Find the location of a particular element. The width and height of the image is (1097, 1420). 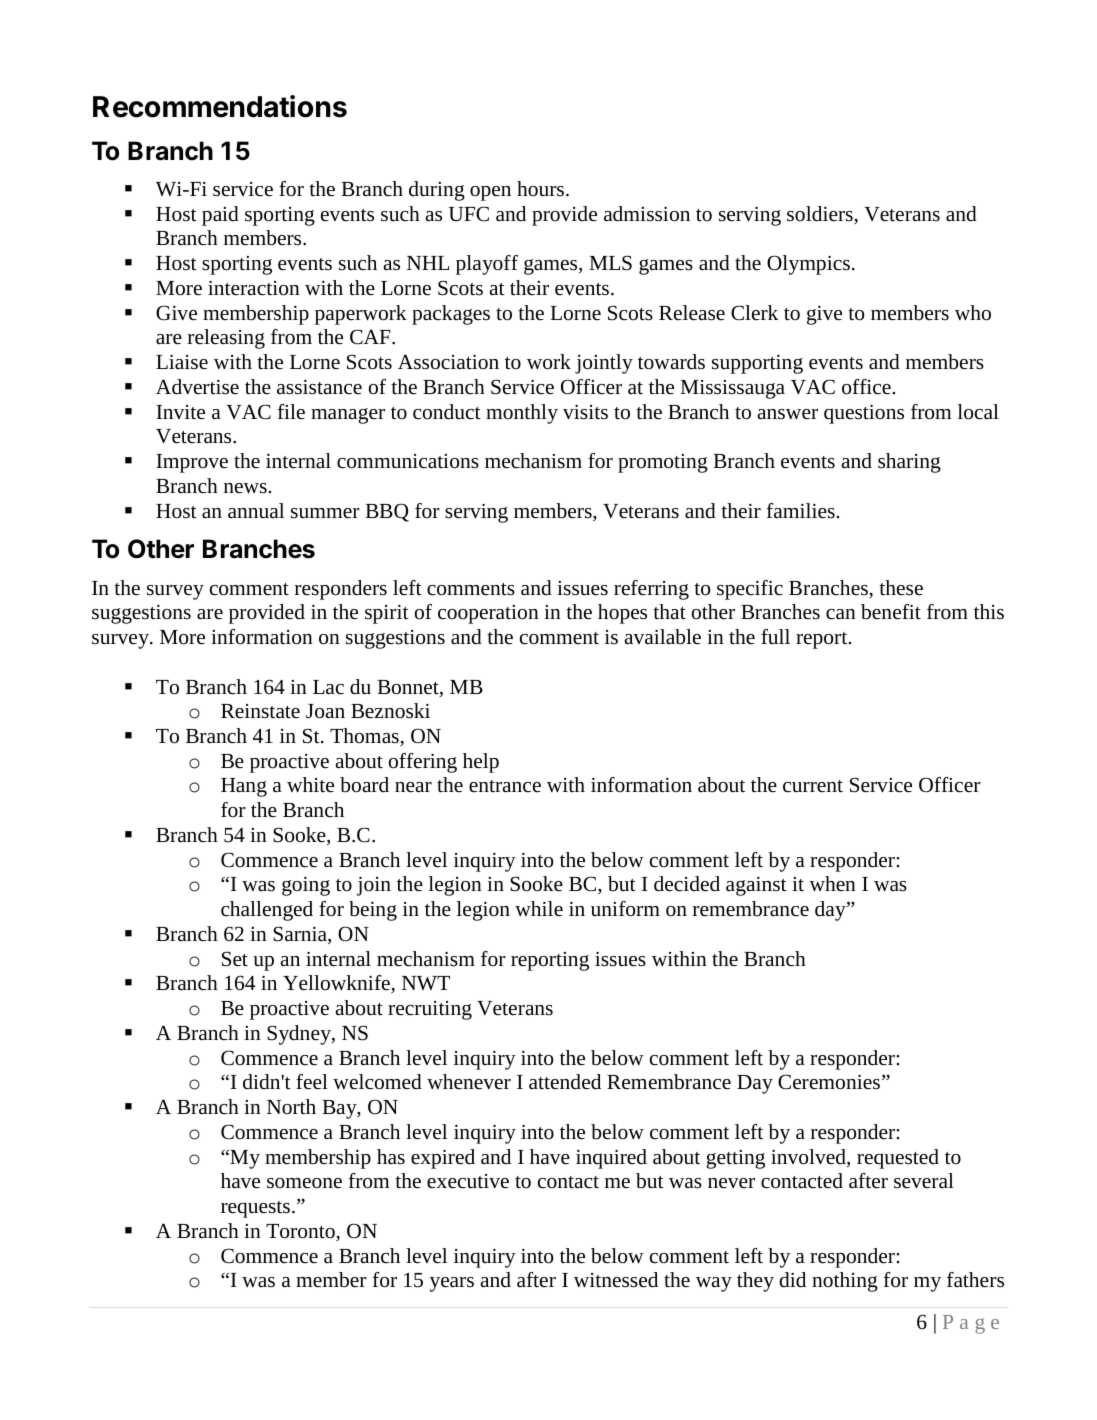

uniform is located at coordinates (625, 909).
